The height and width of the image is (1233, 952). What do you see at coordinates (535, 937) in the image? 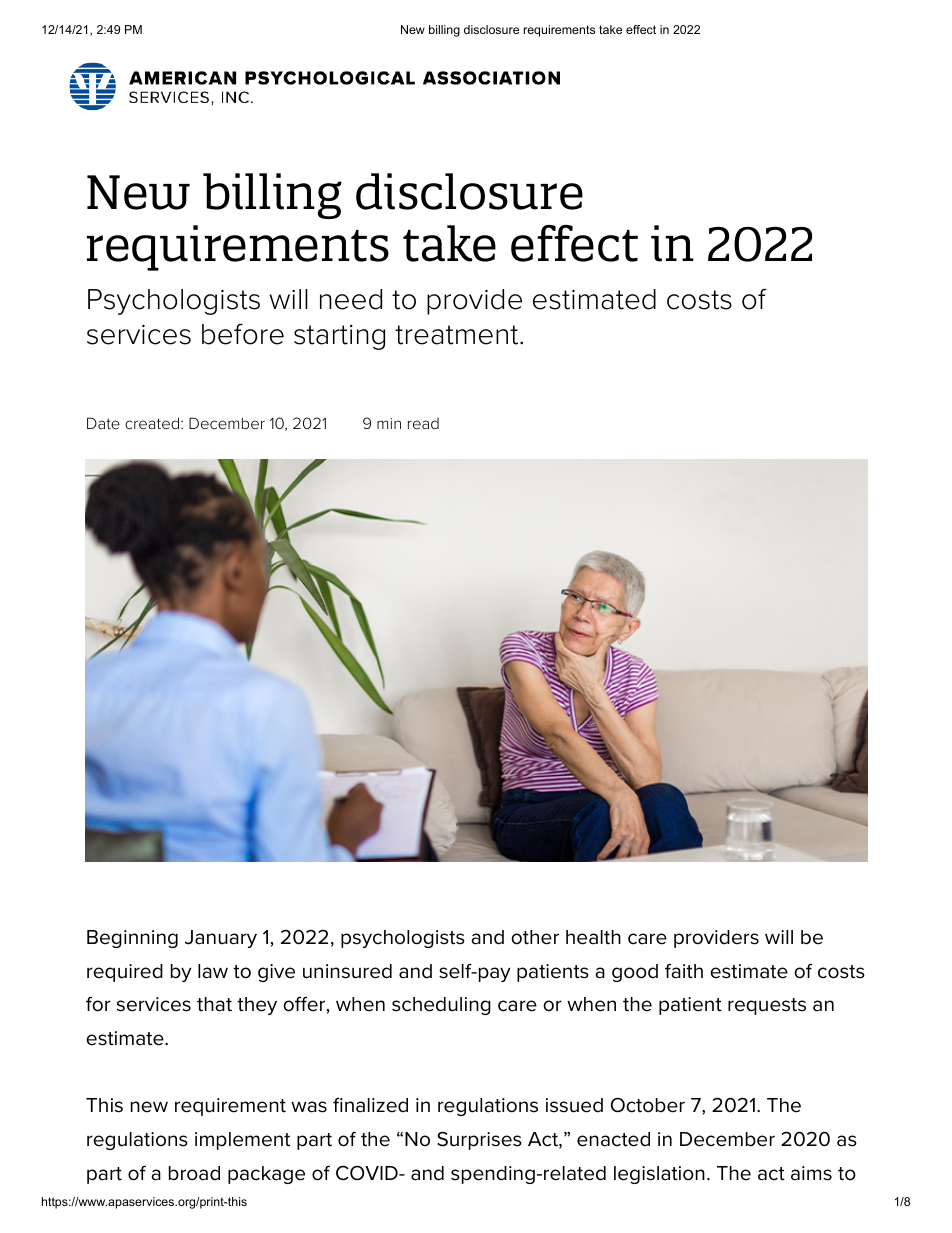
I see `other` at bounding box center [535, 937].
